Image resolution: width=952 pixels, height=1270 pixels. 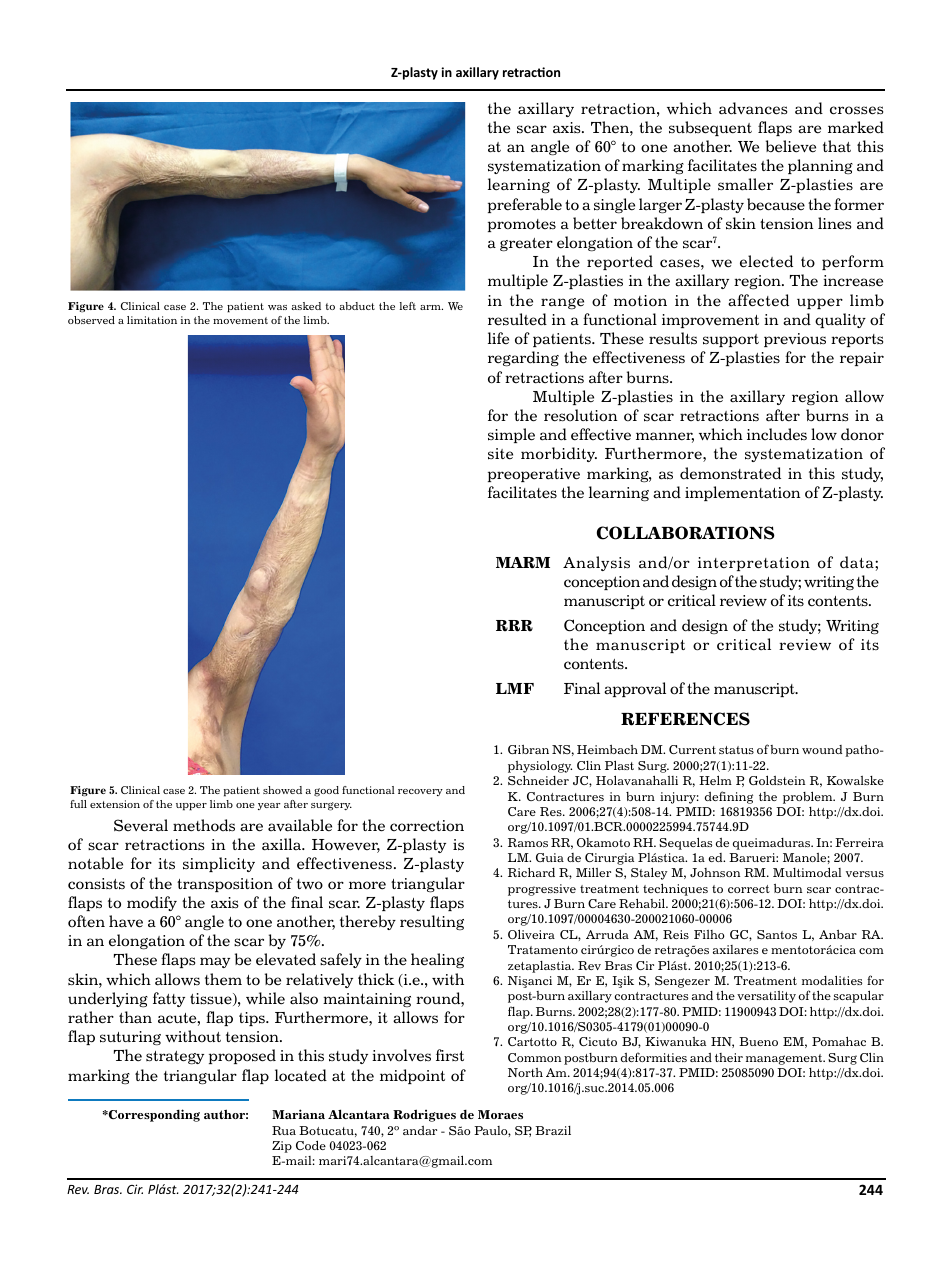 I want to click on management, so click(x=785, y=1059).
